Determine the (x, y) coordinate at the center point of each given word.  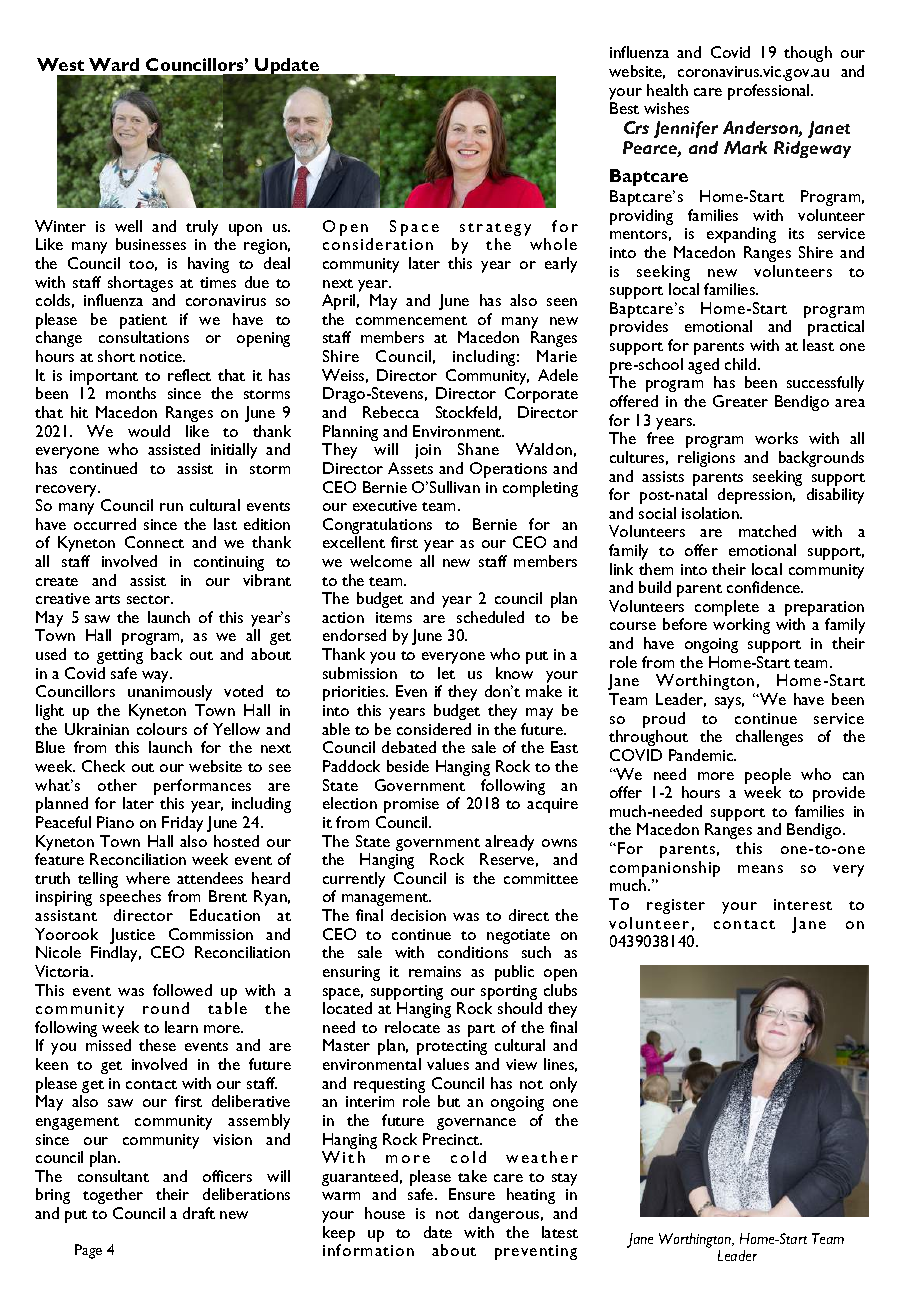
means (760, 869)
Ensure (472, 1194)
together (113, 1196)
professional (770, 92)
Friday (182, 824)
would (149, 431)
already (509, 843)
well (128, 226)
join (428, 451)
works (776, 438)
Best (624, 108)
